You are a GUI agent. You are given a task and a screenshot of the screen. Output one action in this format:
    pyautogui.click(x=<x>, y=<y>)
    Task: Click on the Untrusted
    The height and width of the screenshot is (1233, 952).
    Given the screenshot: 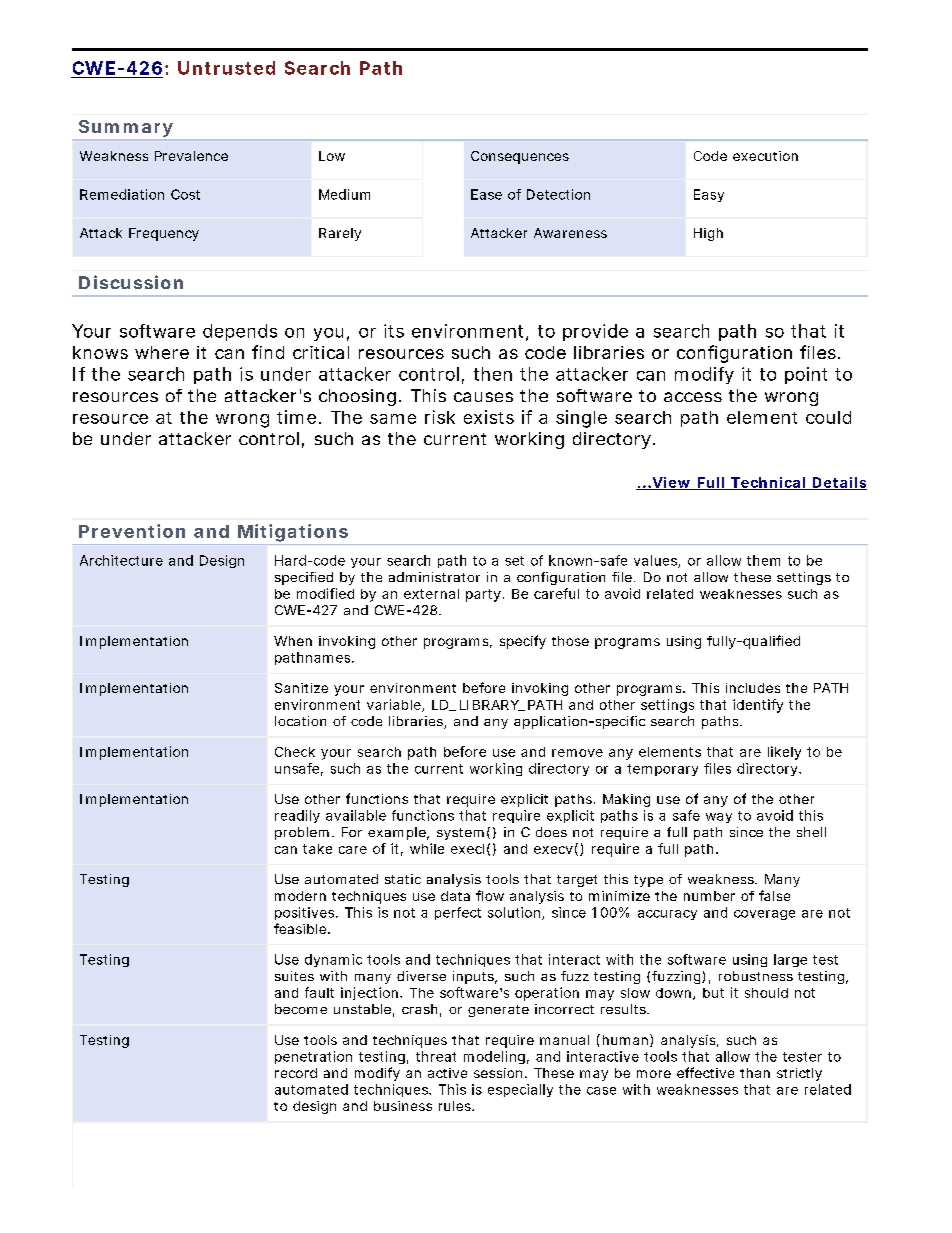 What is the action you would take?
    pyautogui.click(x=226, y=68)
